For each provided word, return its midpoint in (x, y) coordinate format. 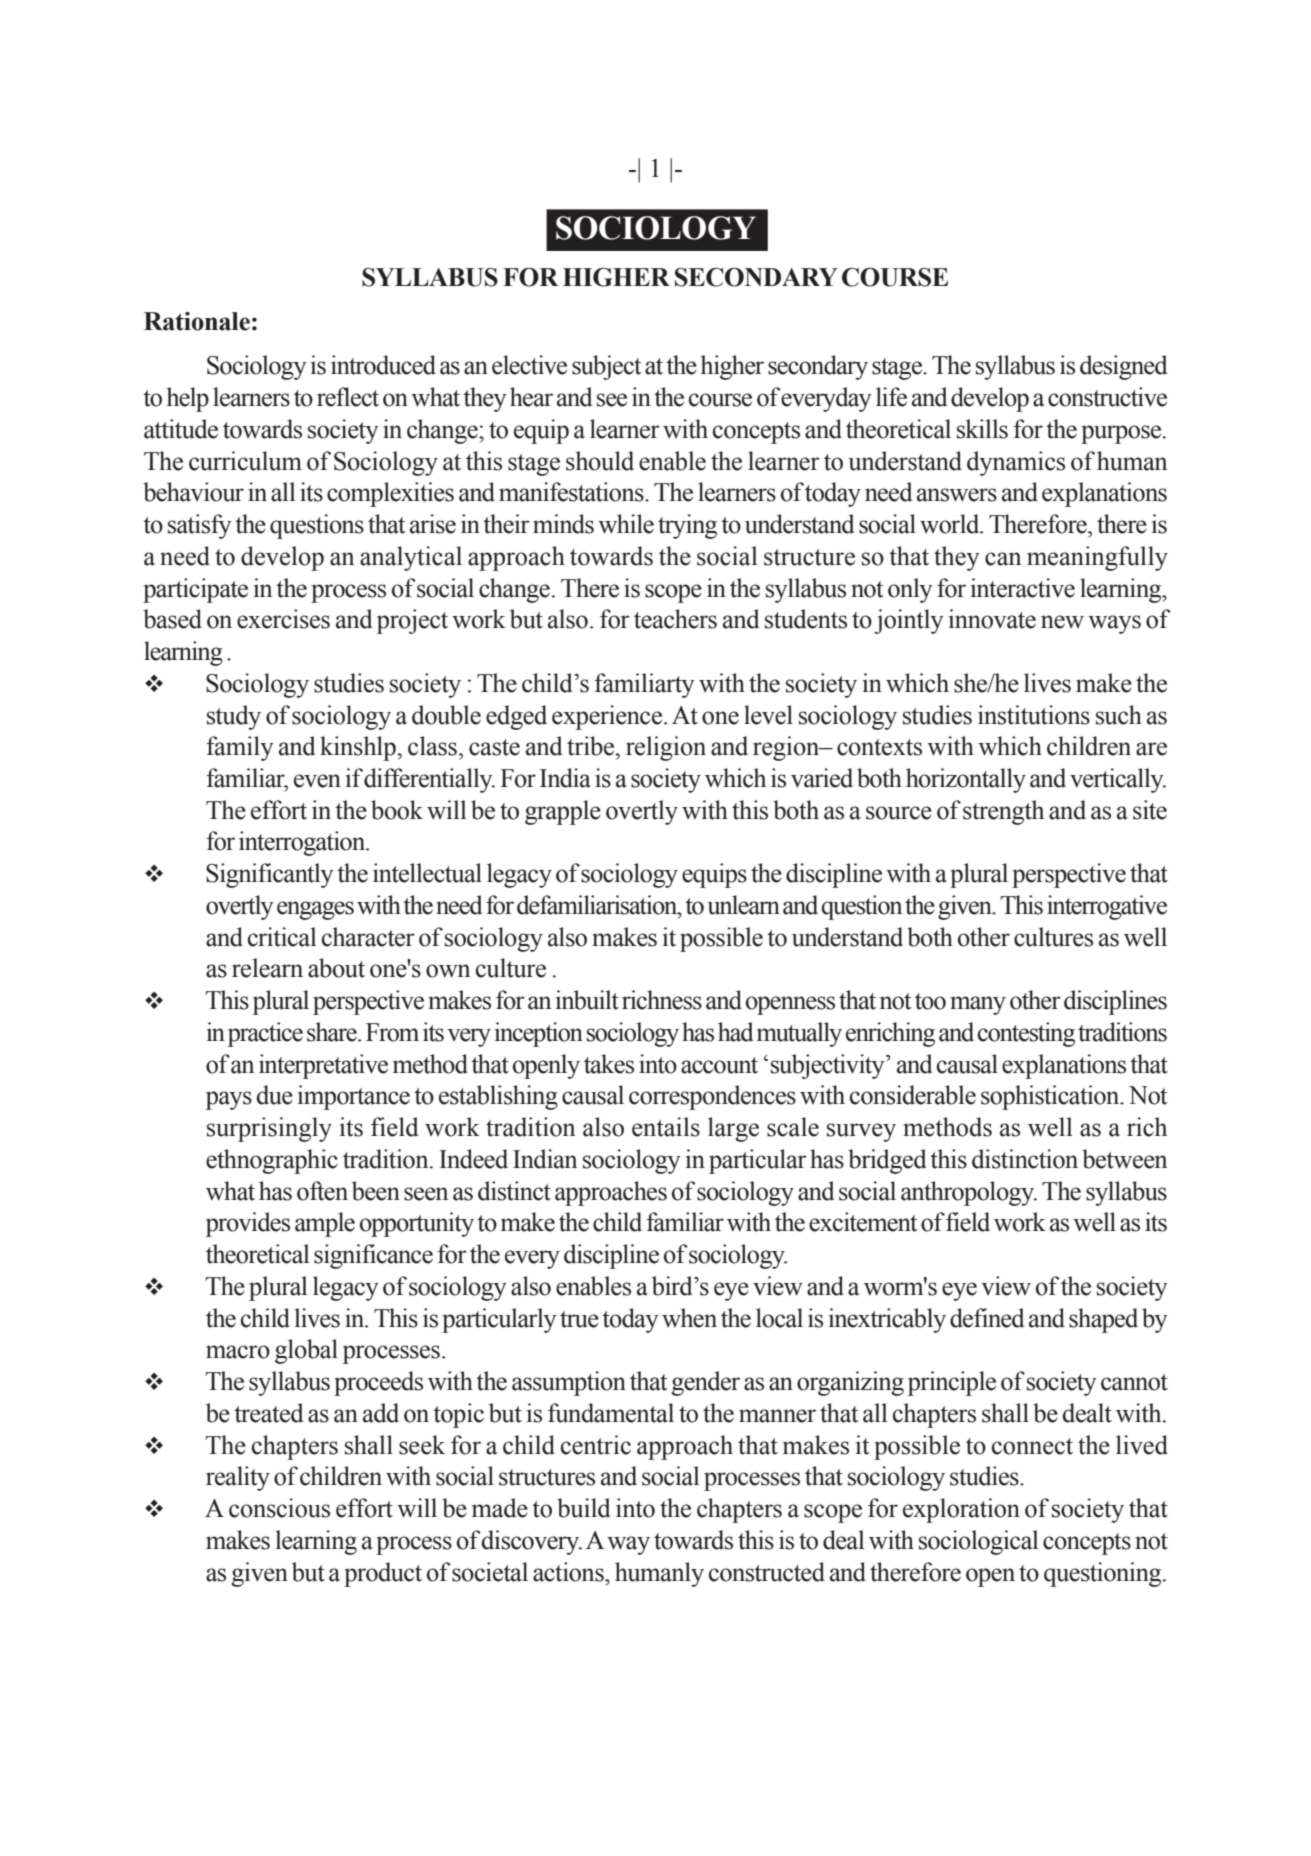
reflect (348, 397)
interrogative (1107, 907)
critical (282, 937)
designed (1123, 367)
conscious (279, 1508)
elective (529, 365)
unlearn (743, 905)
